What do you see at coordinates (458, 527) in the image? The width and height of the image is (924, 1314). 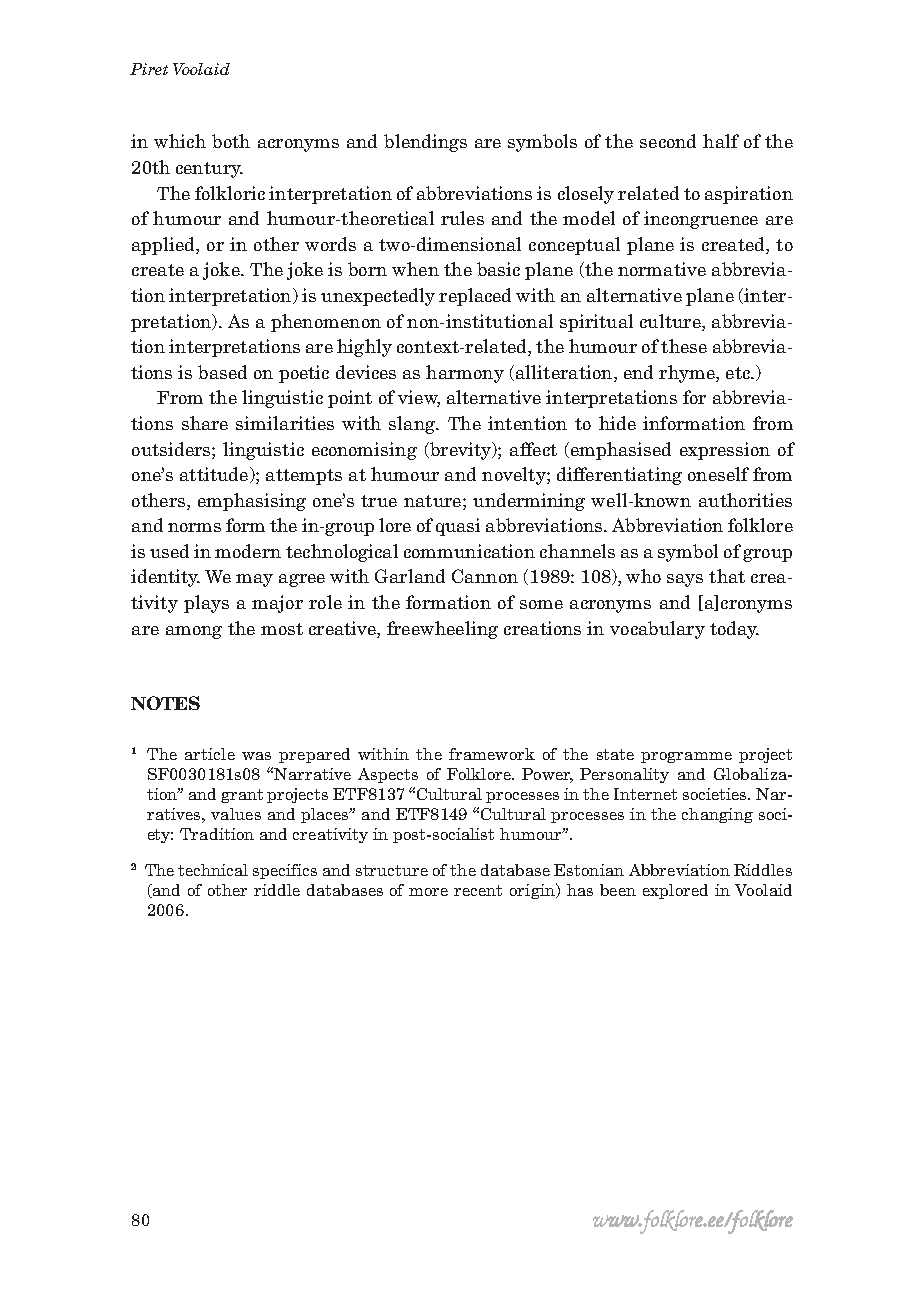 I see `quasi` at bounding box center [458, 527].
